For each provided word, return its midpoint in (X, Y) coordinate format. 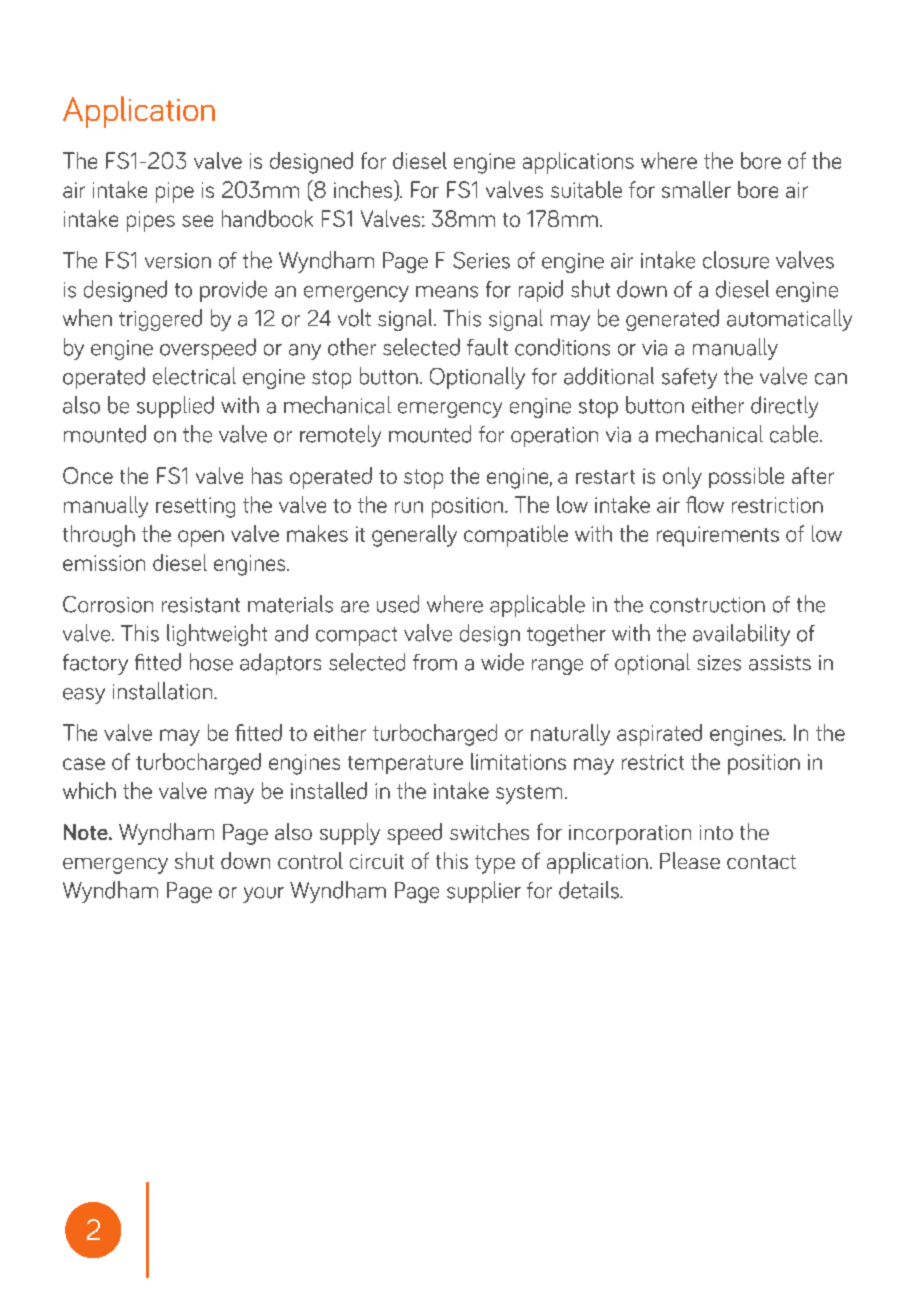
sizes (719, 663)
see (197, 221)
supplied (175, 407)
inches (364, 190)
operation (554, 437)
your (263, 895)
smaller (696, 189)
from (435, 662)
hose (211, 662)
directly (784, 407)
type (495, 864)
